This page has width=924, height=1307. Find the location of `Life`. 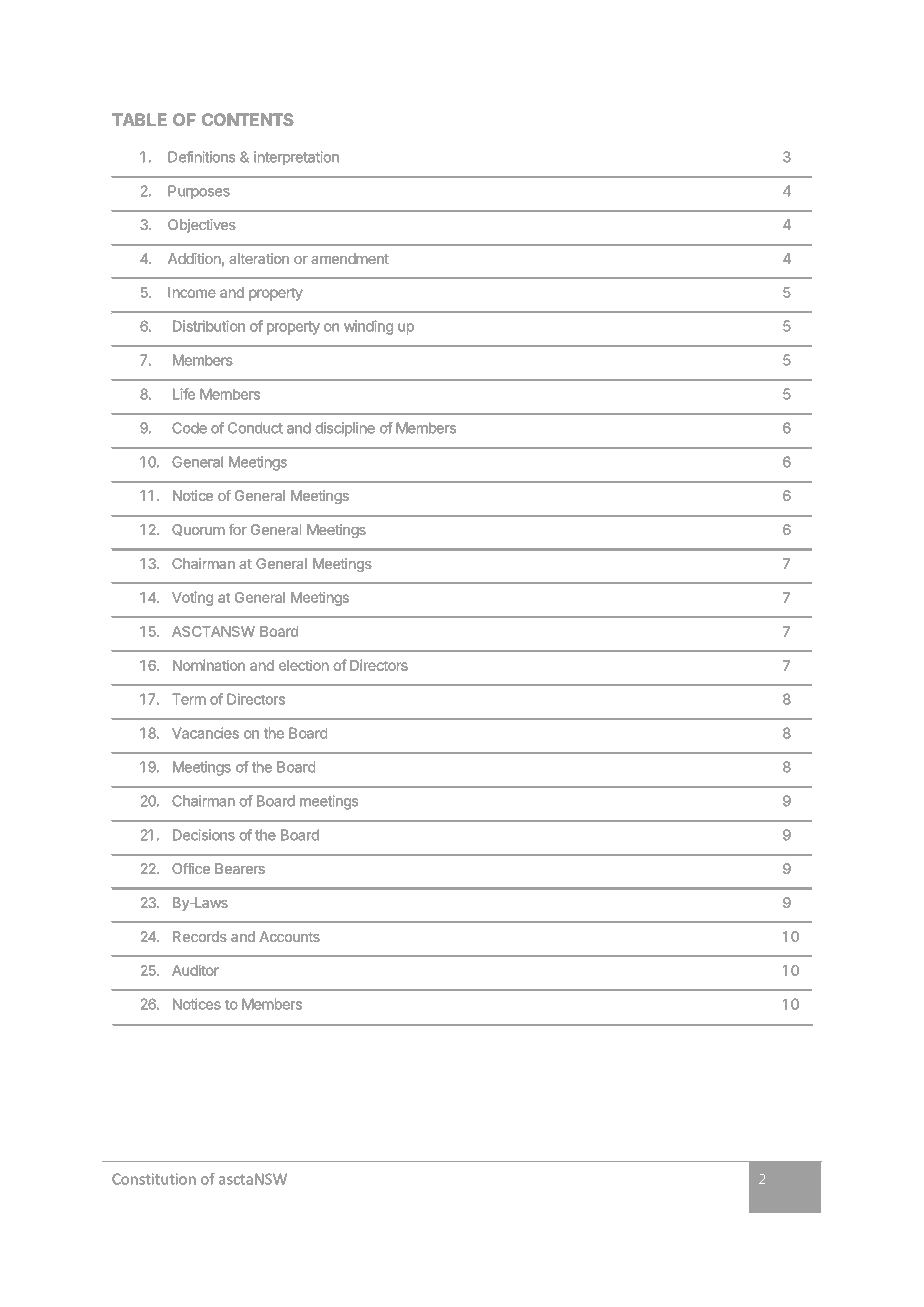

Life is located at coordinates (184, 394).
